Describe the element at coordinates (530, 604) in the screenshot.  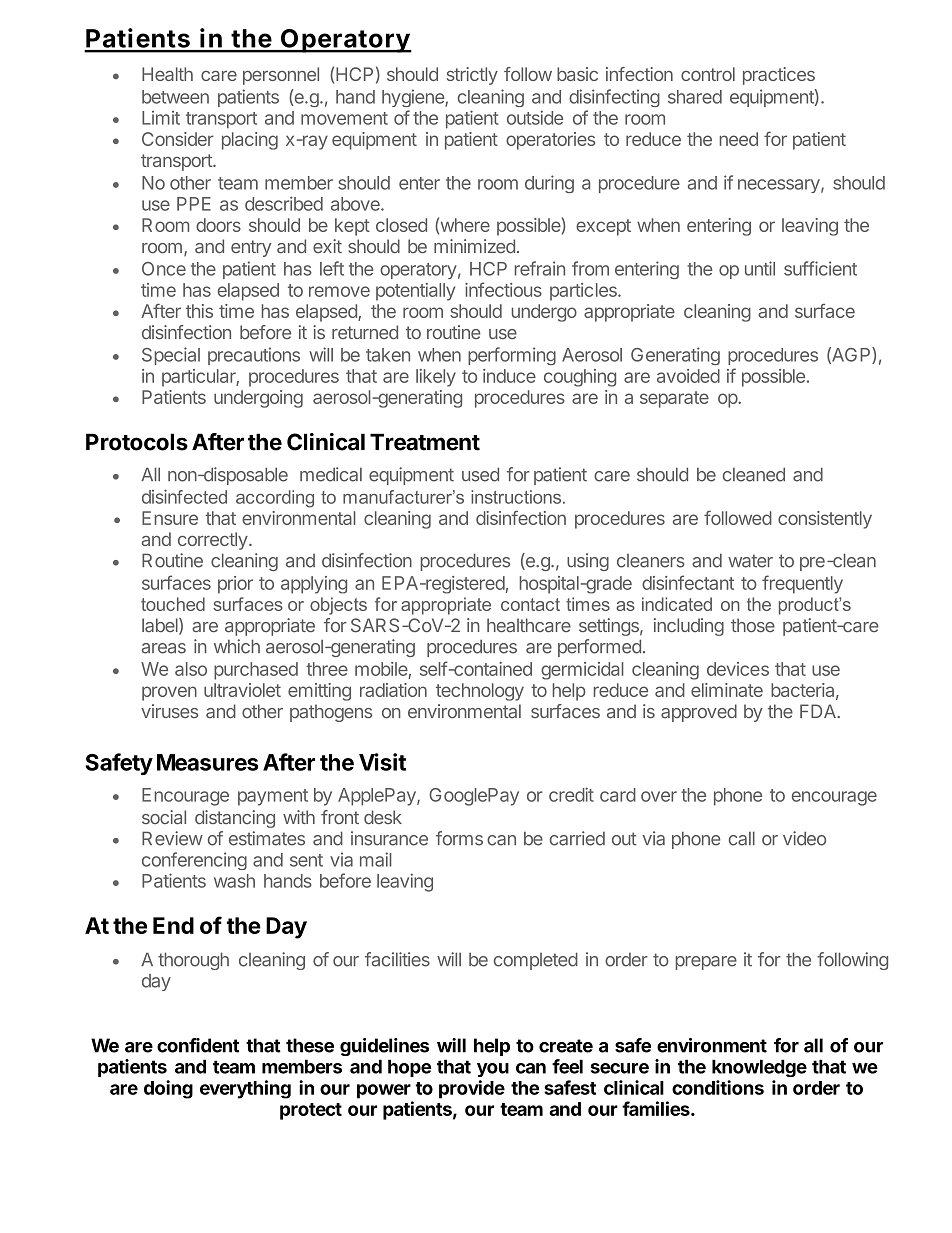
I see `contact` at that location.
